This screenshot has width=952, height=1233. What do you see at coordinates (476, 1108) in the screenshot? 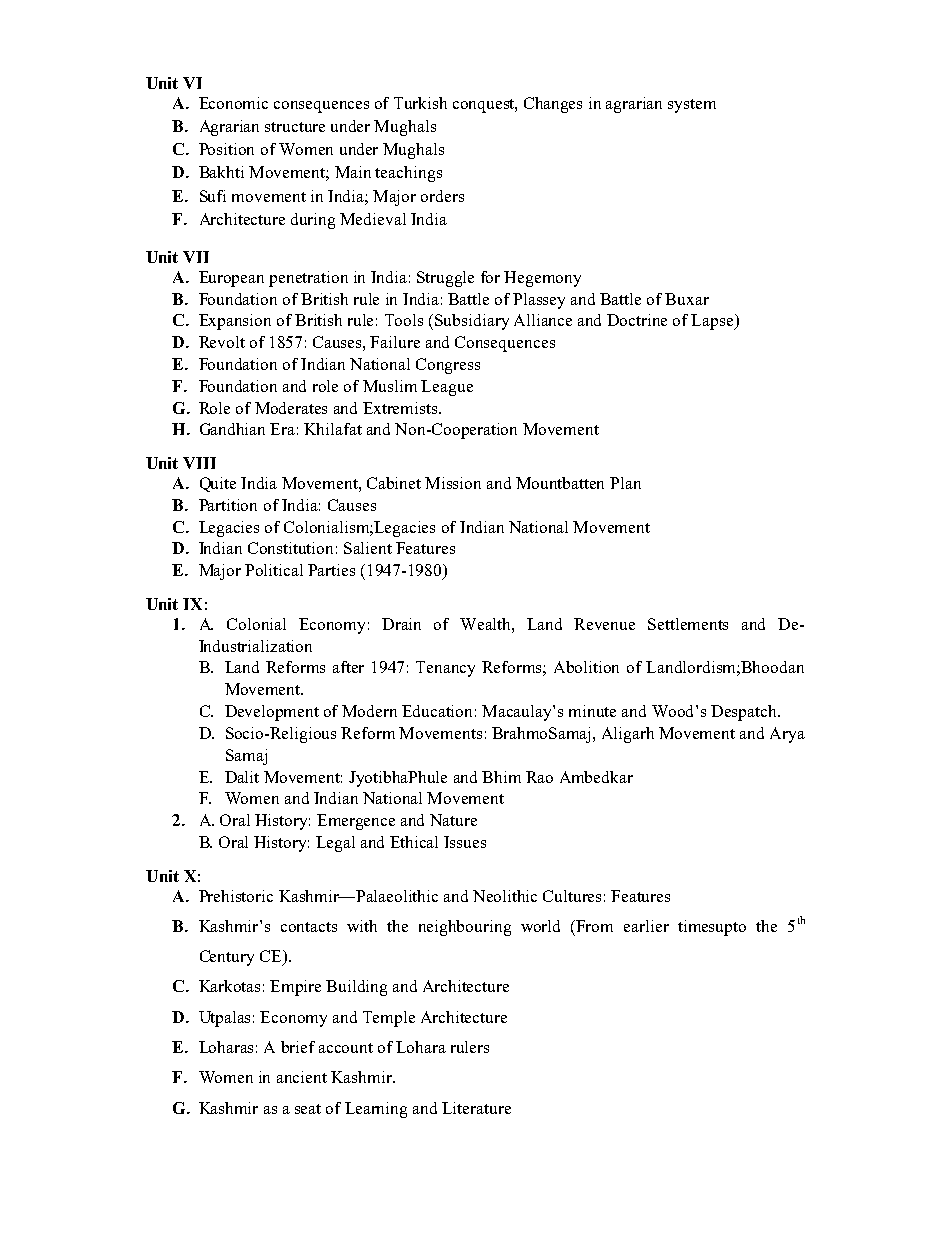
I see `Literature` at bounding box center [476, 1108].
